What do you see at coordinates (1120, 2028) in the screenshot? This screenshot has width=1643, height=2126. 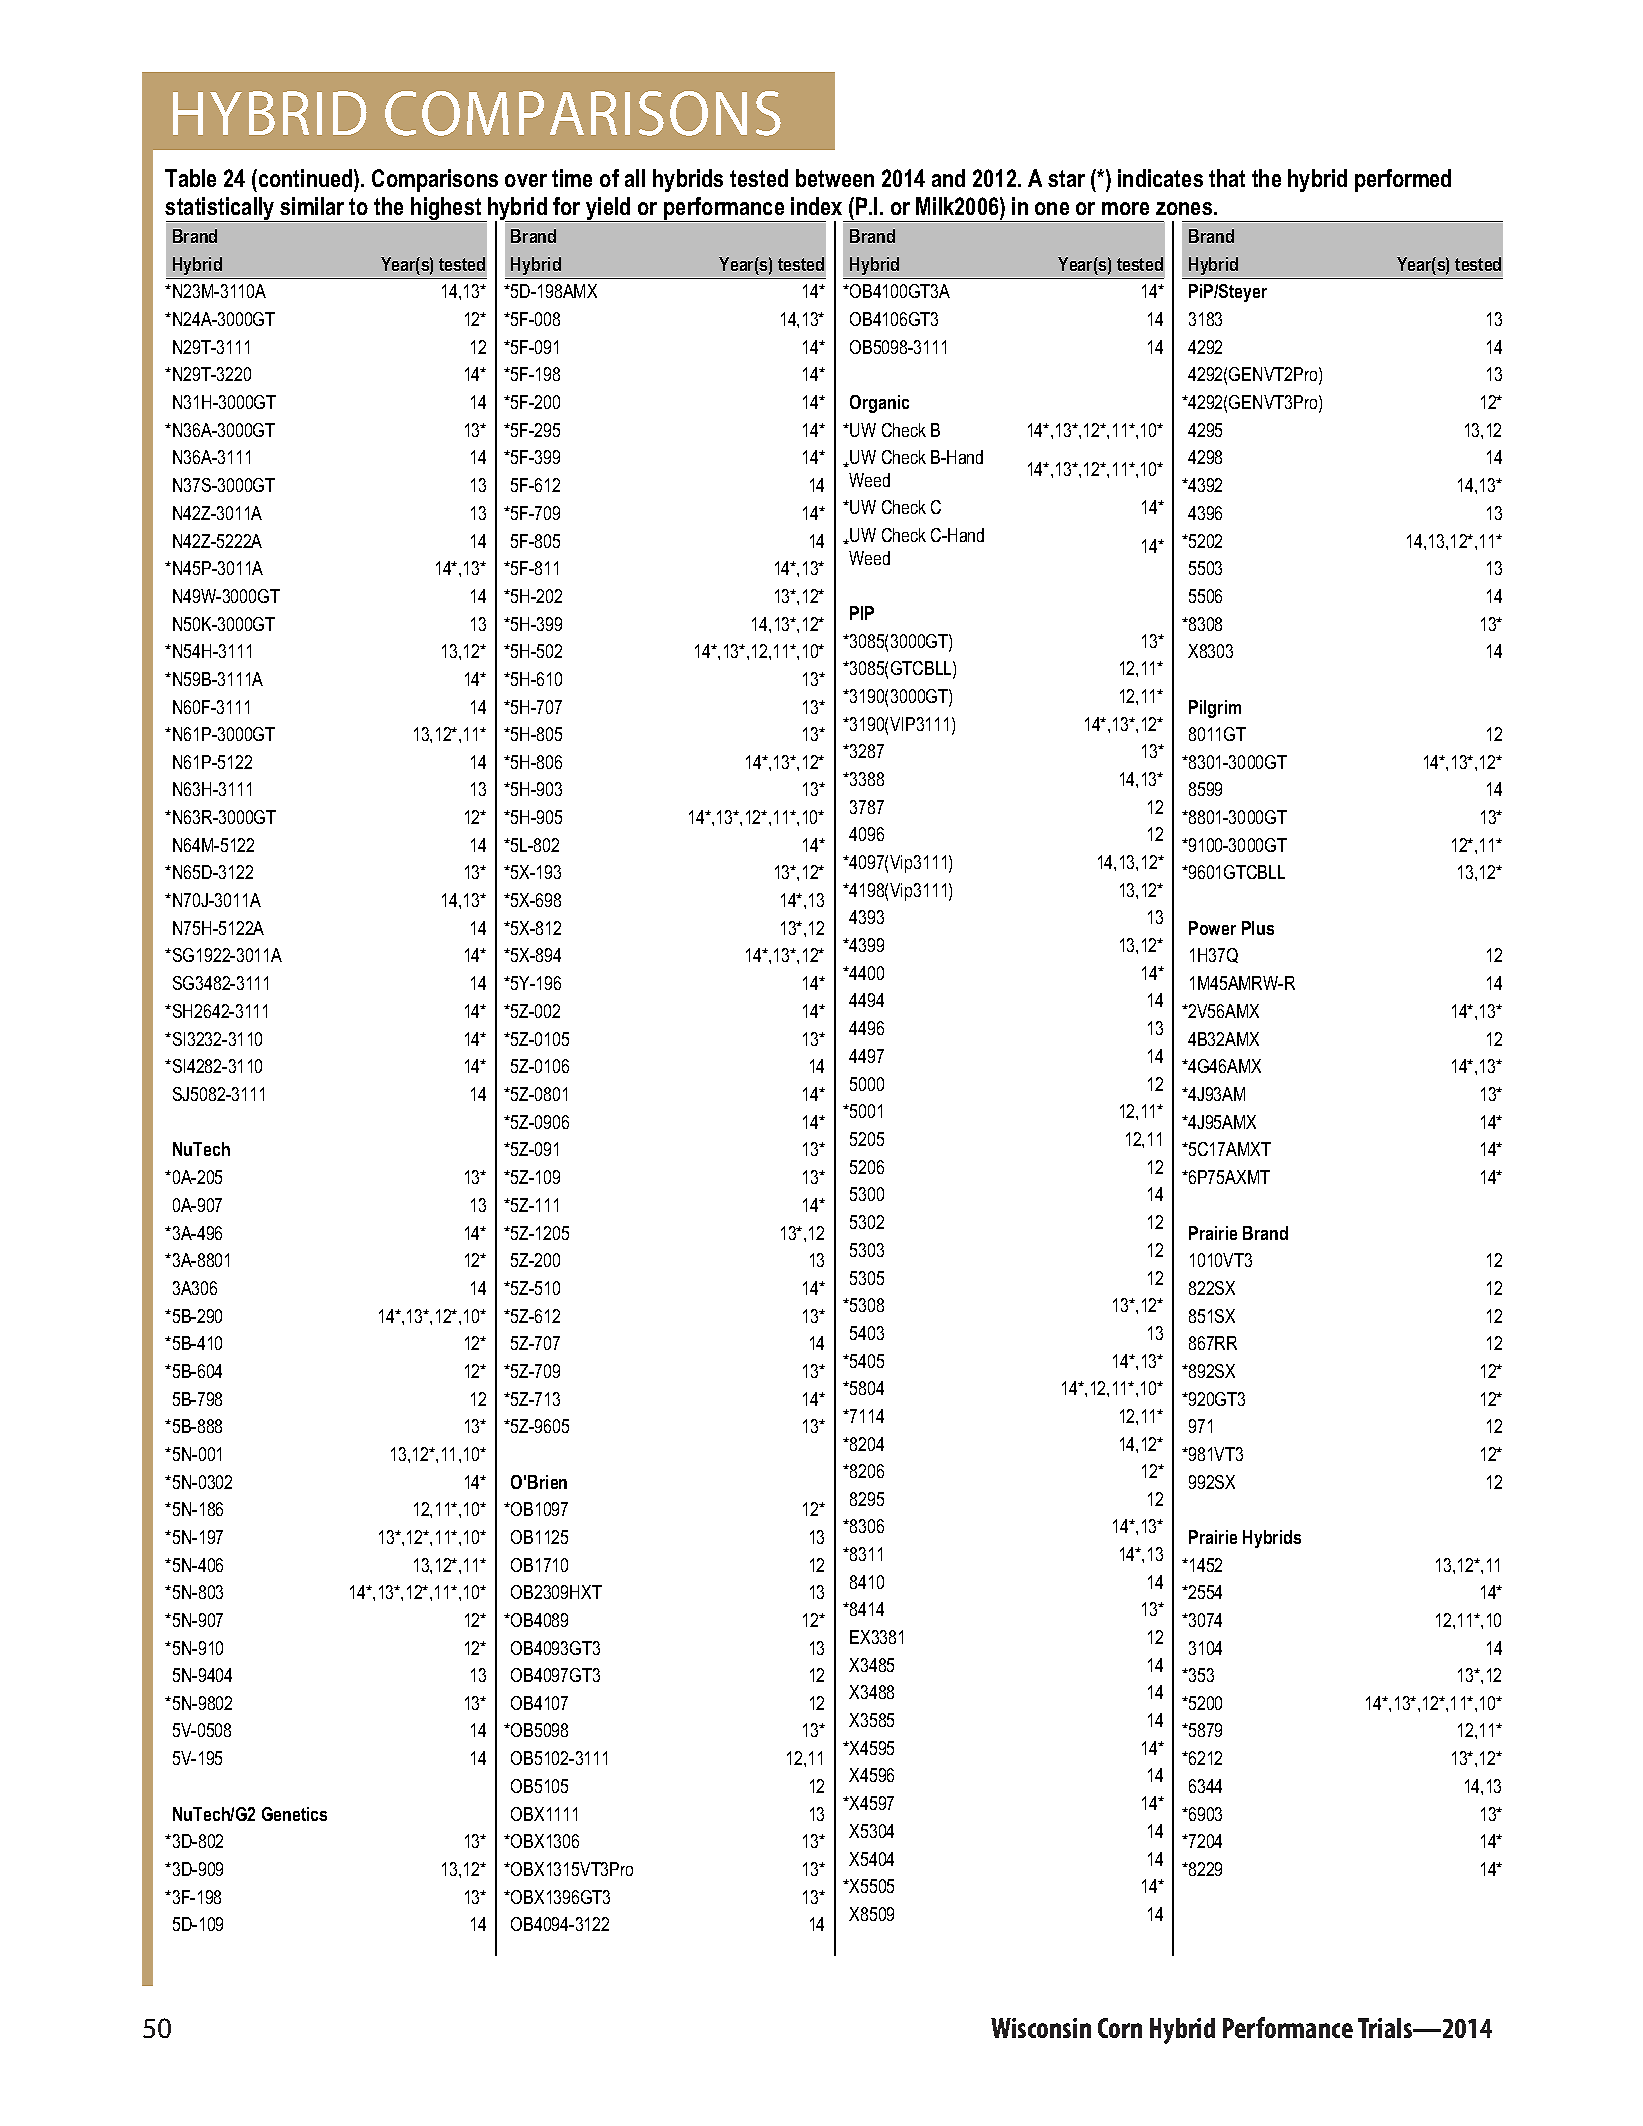 I see `Corn` at bounding box center [1120, 2028].
